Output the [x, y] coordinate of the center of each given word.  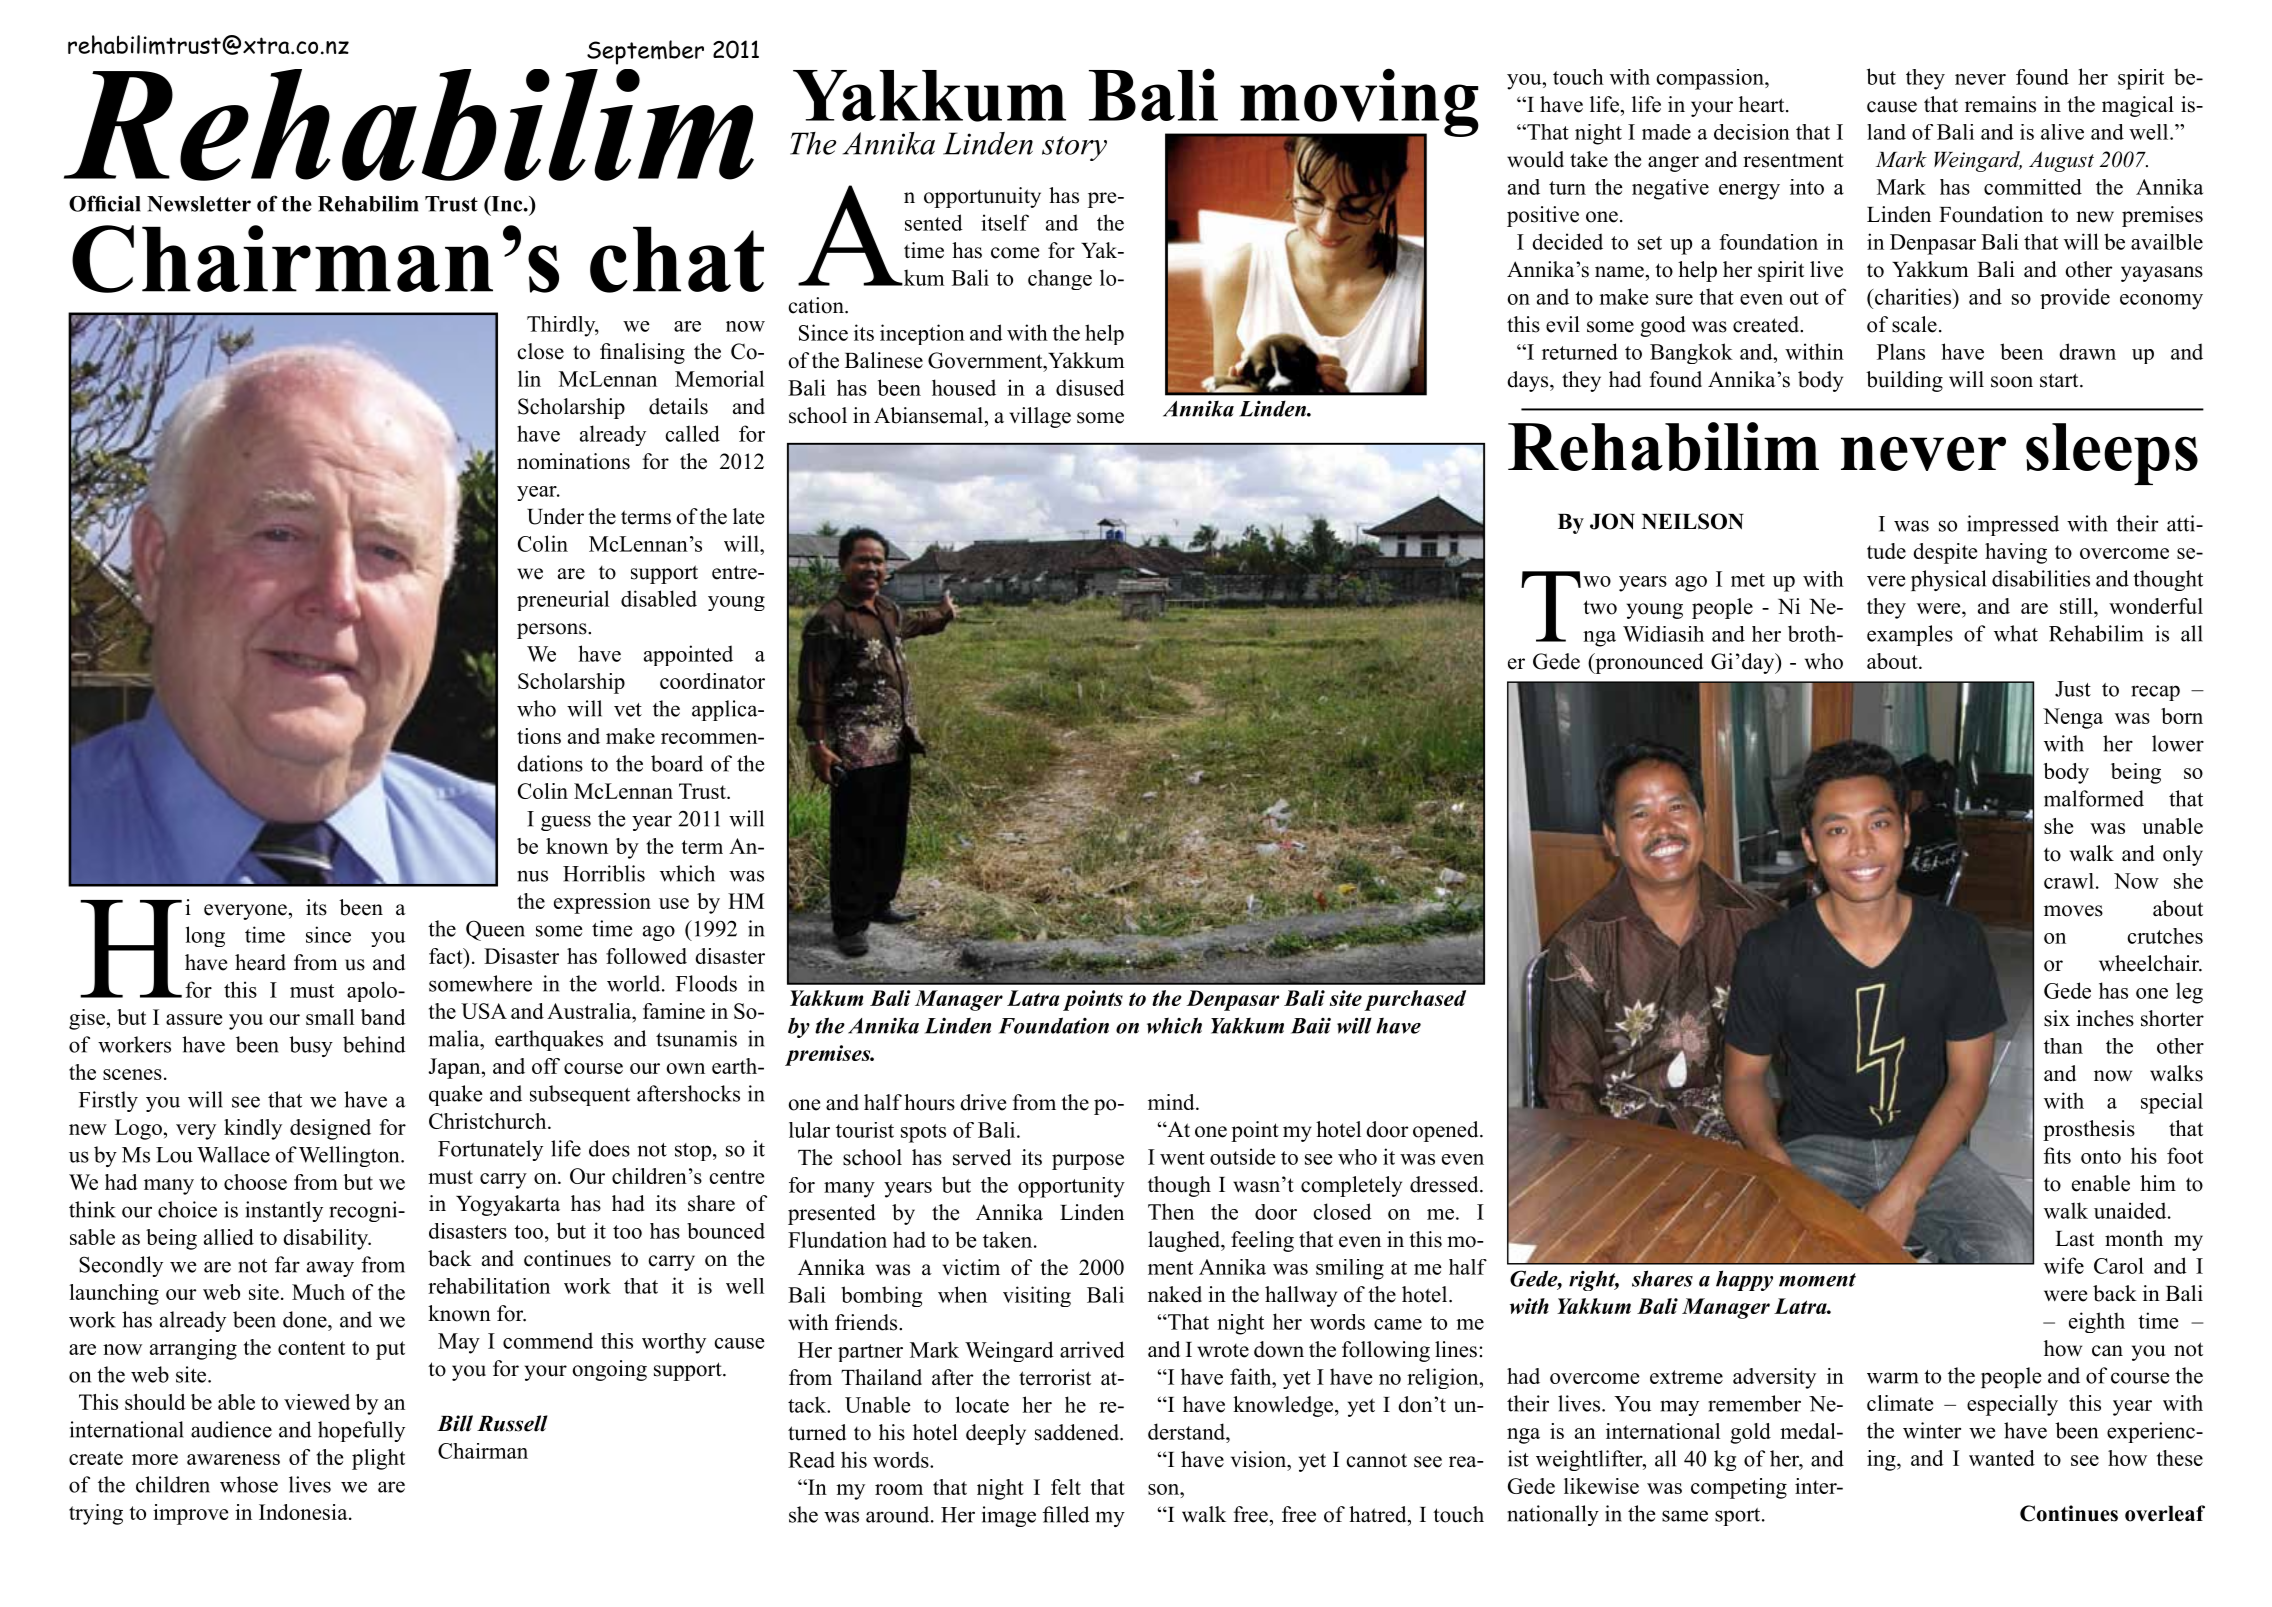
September [645, 52]
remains [2000, 104]
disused [1090, 387]
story [1074, 148]
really [2083, 969]
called [692, 433]
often [891, 1025]
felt [1066, 1487]
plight [378, 1459]
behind [374, 1044]
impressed [2013, 525]
